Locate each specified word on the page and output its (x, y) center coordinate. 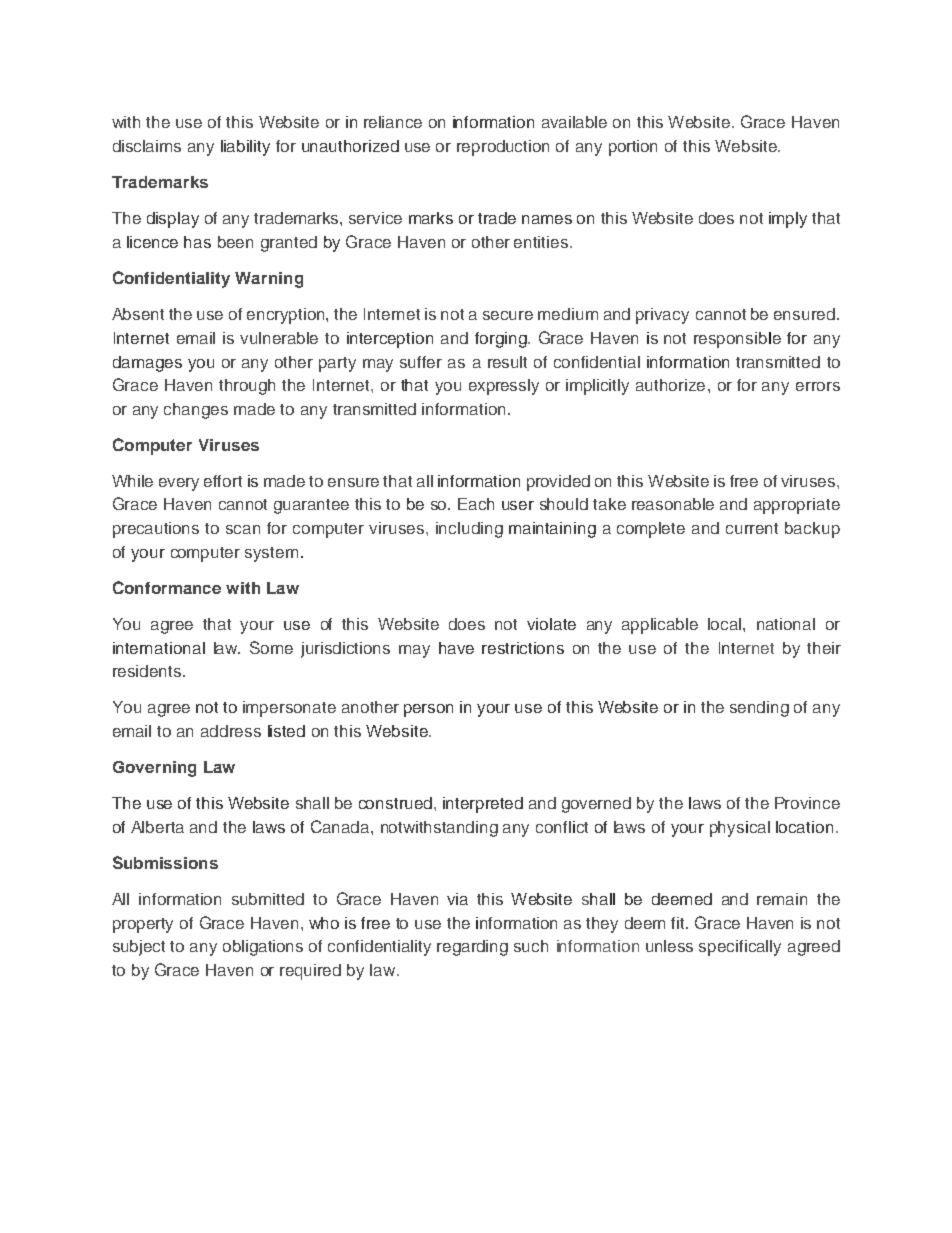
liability (245, 148)
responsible (737, 340)
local (726, 624)
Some (271, 647)
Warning (269, 280)
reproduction (503, 148)
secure (508, 315)
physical (740, 829)
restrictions (523, 648)
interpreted (483, 805)
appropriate (797, 506)
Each (476, 504)
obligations (263, 948)
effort (223, 481)
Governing (154, 769)
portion (633, 148)
